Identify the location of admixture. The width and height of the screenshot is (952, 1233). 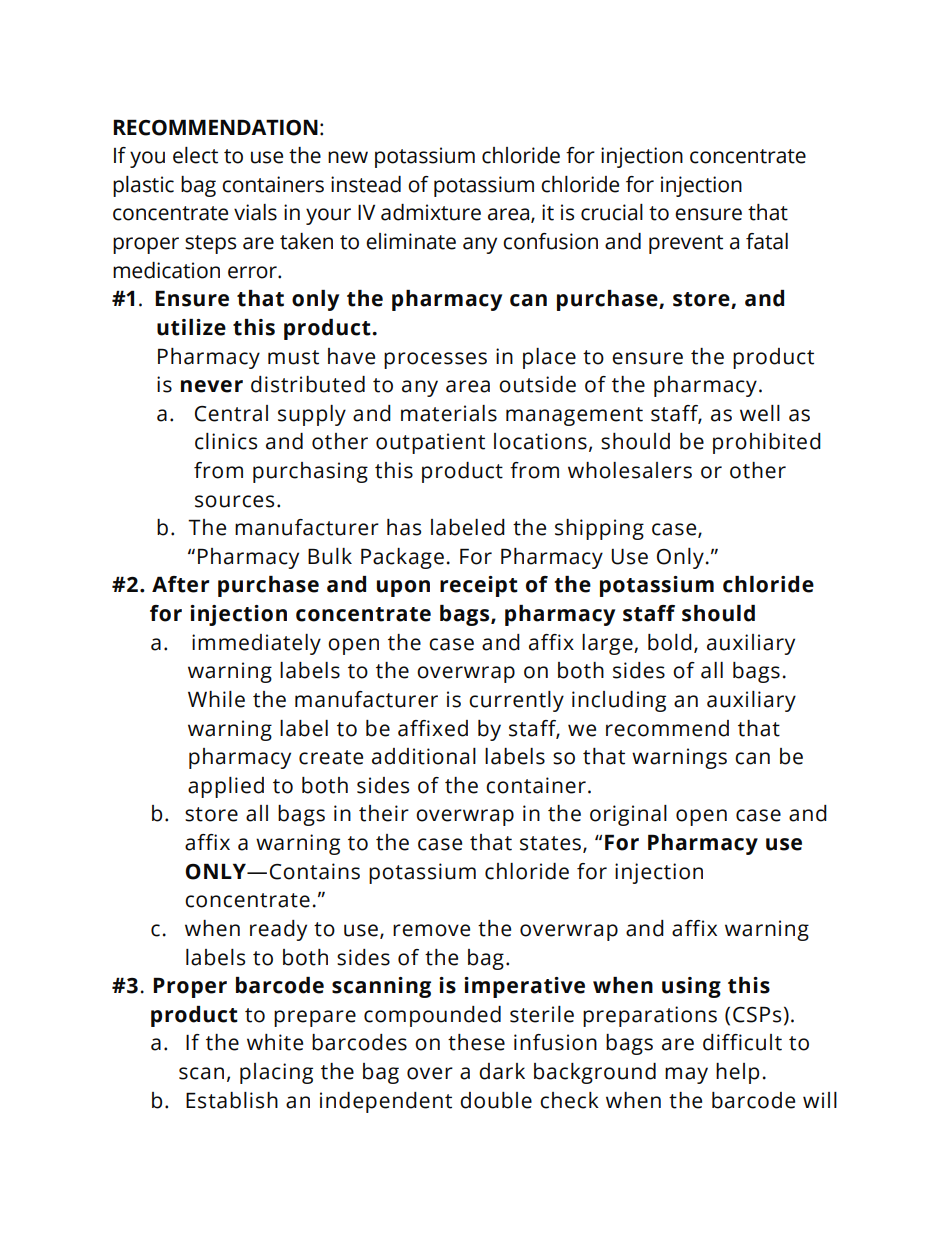
(431, 212).
